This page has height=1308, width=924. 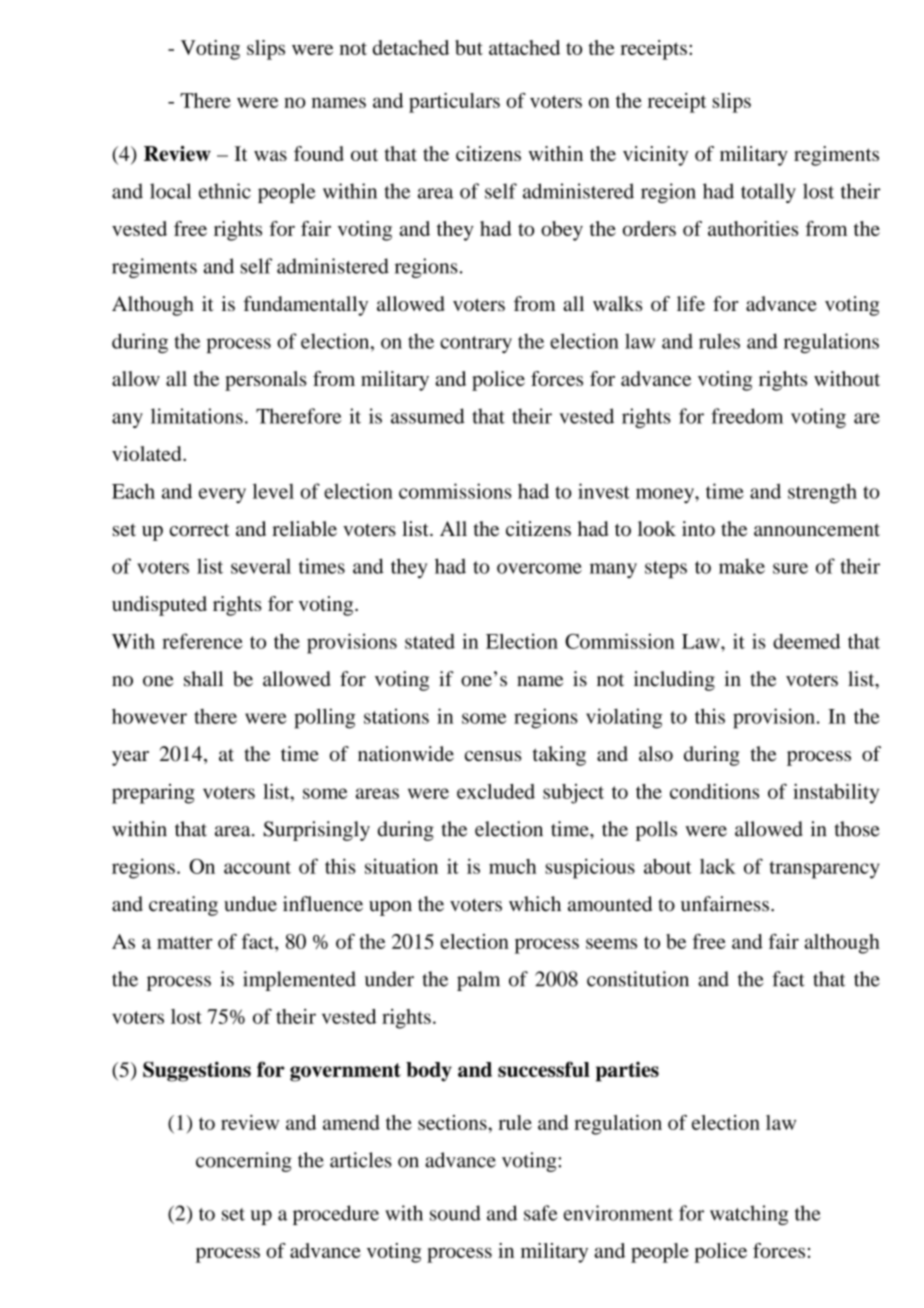 What do you see at coordinates (197, 416) in the page?
I see `limitations` at bounding box center [197, 416].
